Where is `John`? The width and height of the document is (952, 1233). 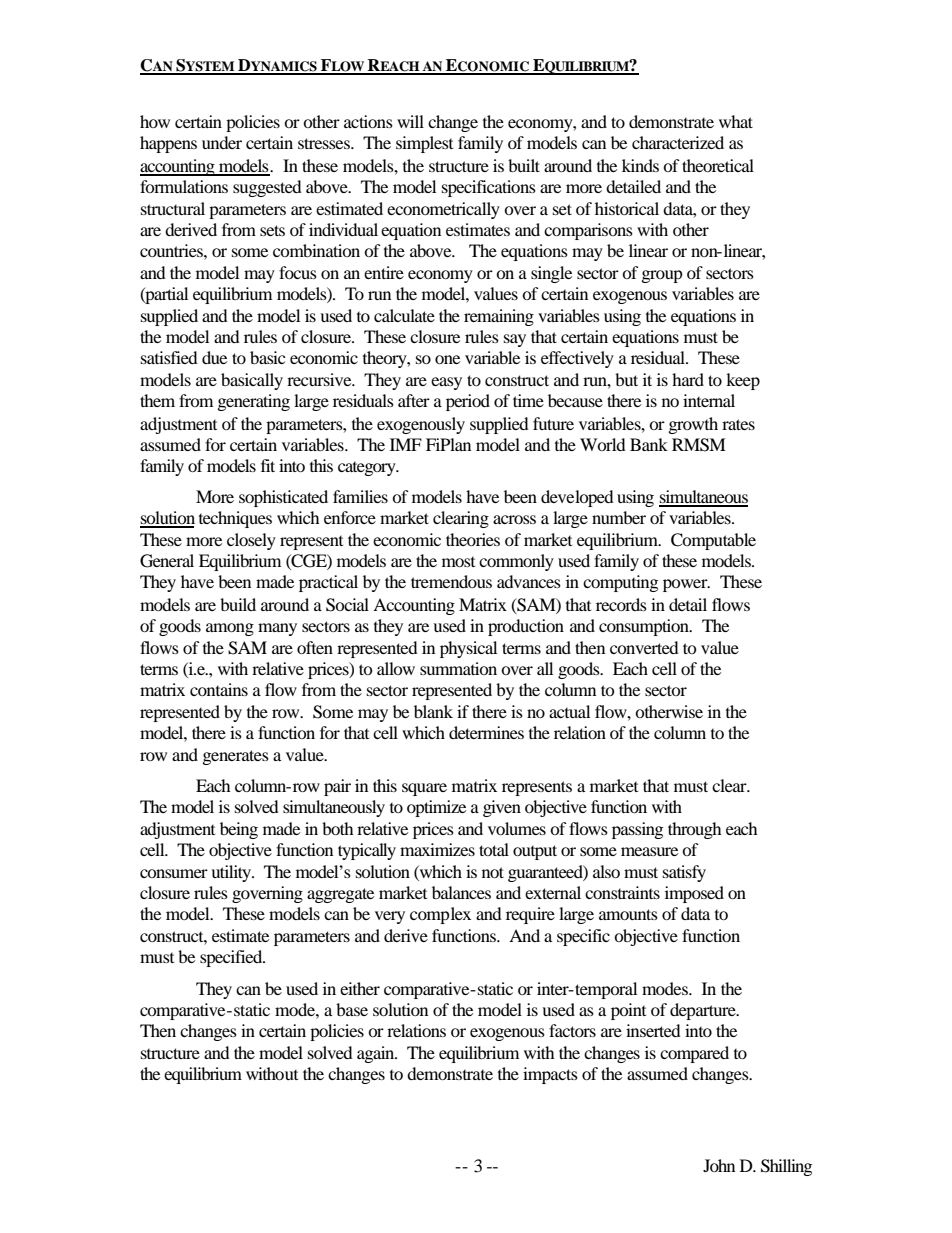
John is located at coordinates (719, 1165).
